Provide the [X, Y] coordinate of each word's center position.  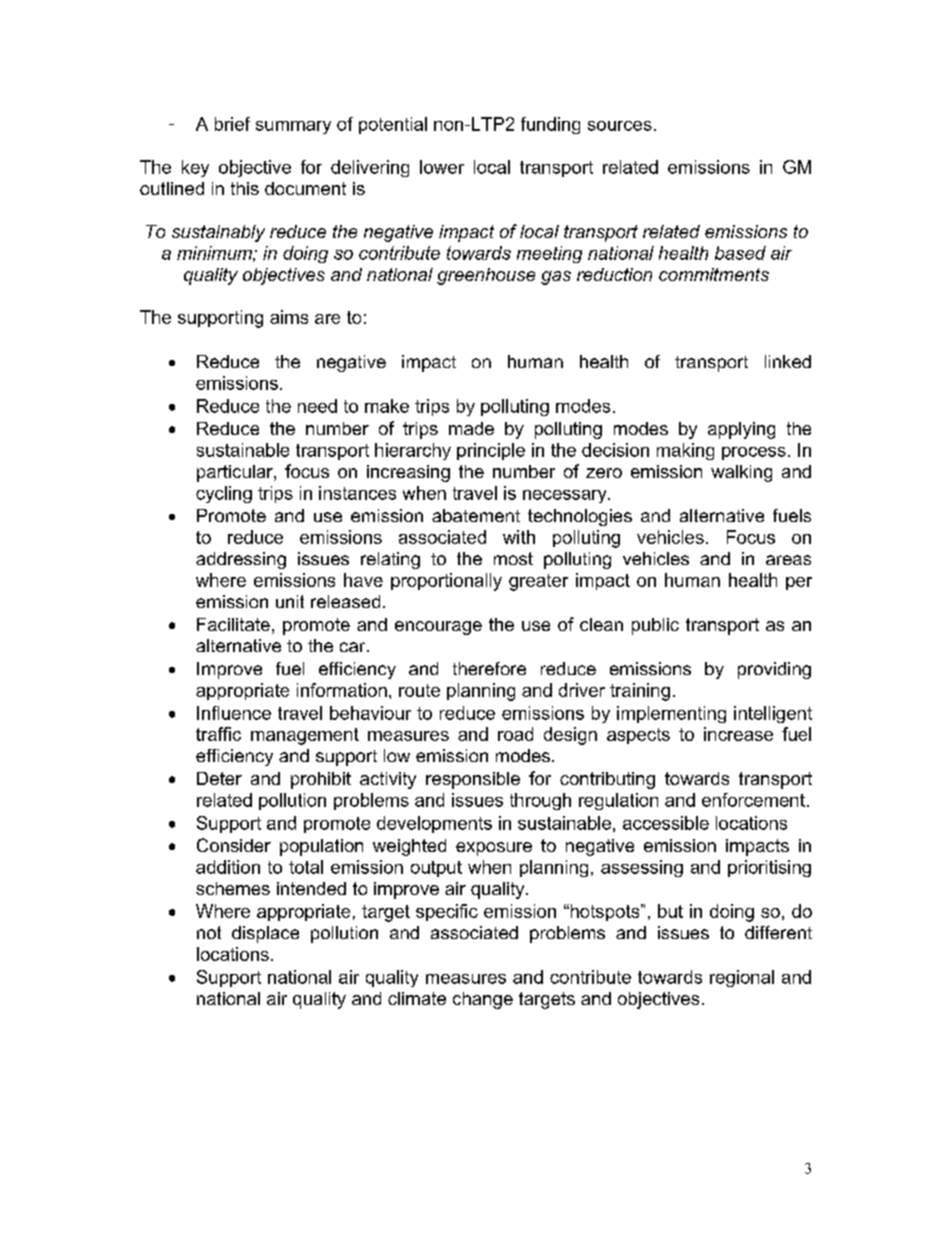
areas [788, 560]
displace [265, 934]
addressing [241, 560]
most [513, 558]
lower [442, 167]
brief [232, 124]
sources [620, 126]
